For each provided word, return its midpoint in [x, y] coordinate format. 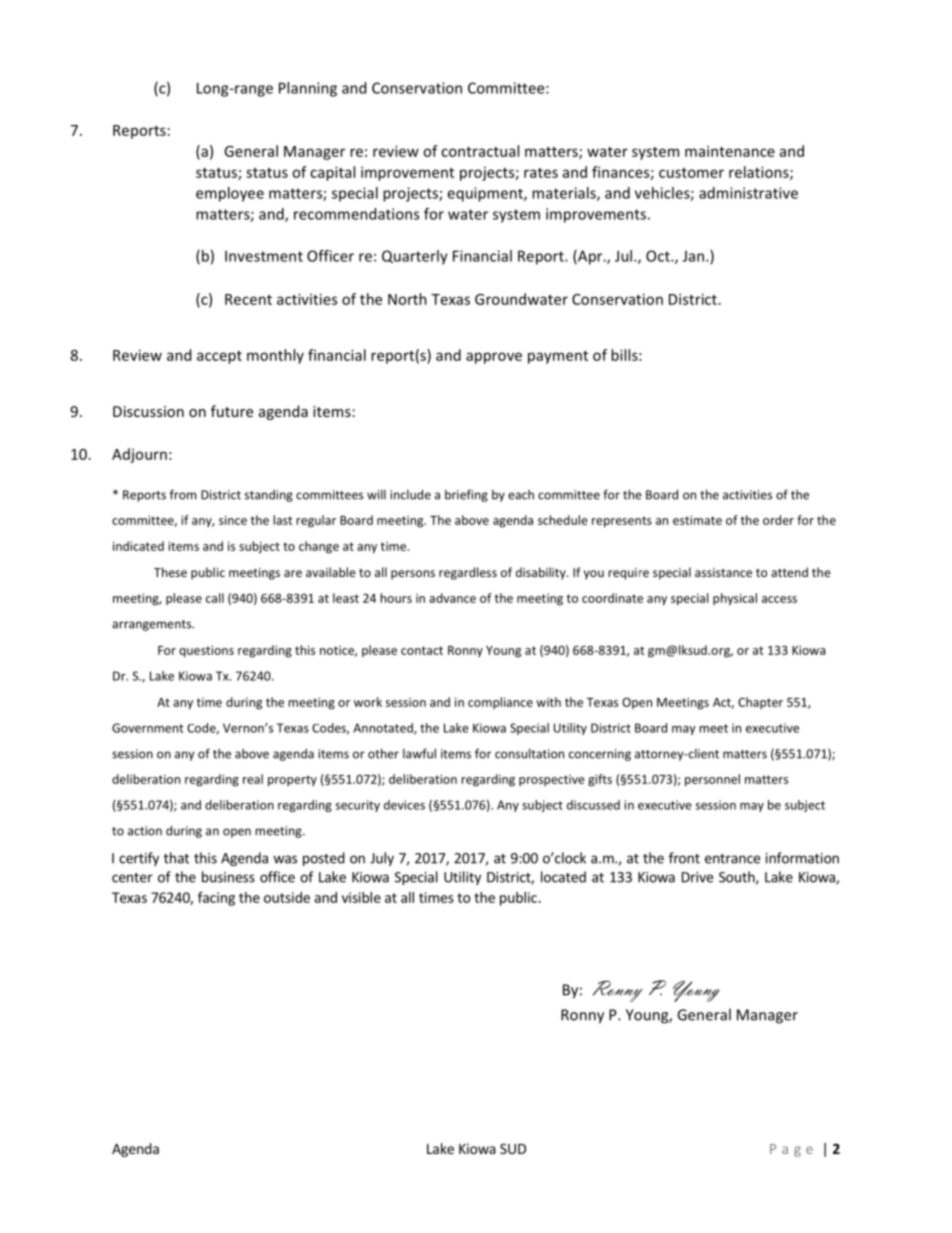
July [382, 859]
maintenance [730, 151]
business [228, 877]
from [183, 494]
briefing [466, 495]
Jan [695, 256]
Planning [308, 89]
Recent [248, 299]
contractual [480, 151]
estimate [697, 520]
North [407, 299]
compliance [500, 703]
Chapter [760, 703]
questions [206, 651]
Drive [697, 877]
